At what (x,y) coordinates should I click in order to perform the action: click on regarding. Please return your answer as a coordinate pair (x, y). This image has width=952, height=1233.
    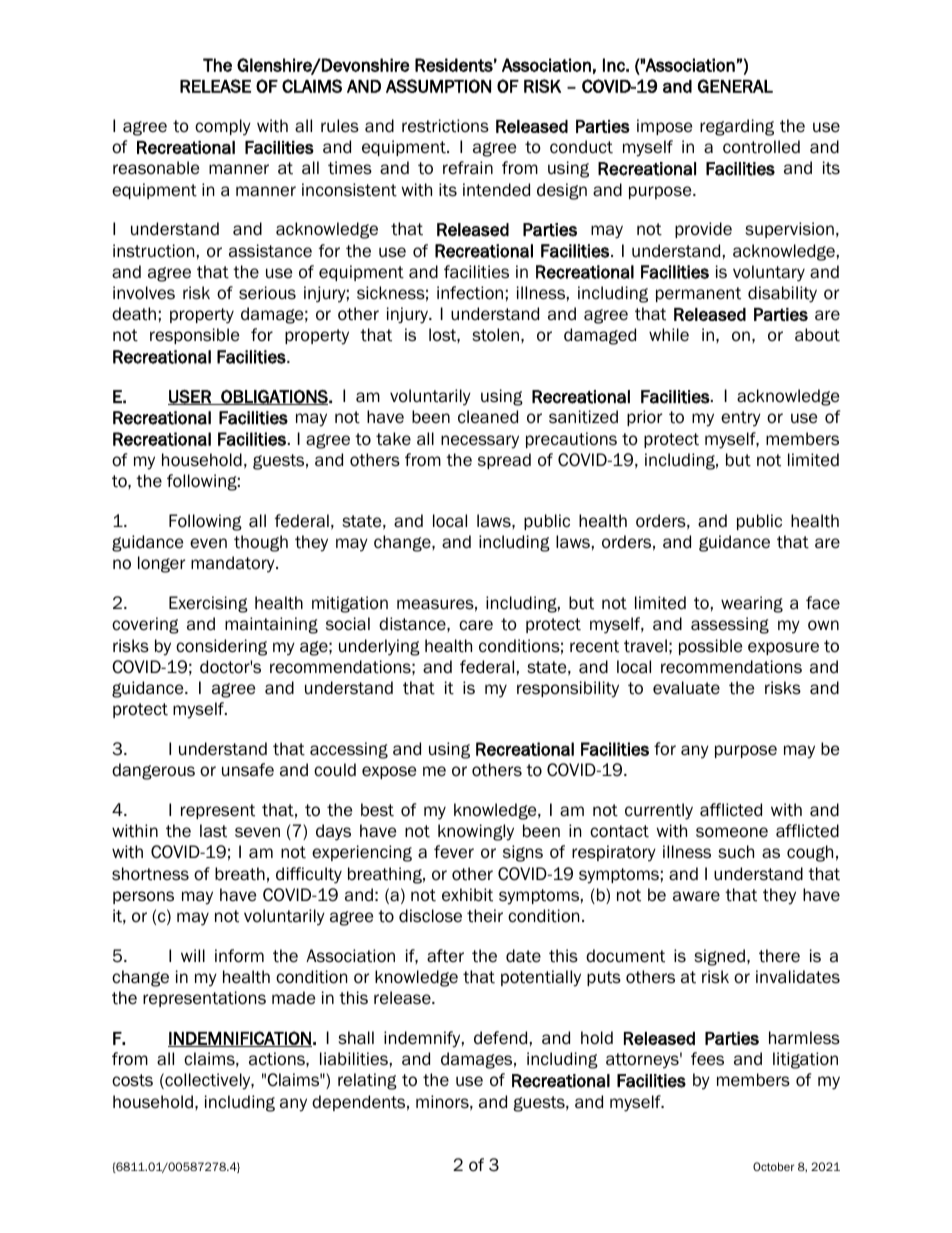
    Looking at the image, I should click on (737, 127).
